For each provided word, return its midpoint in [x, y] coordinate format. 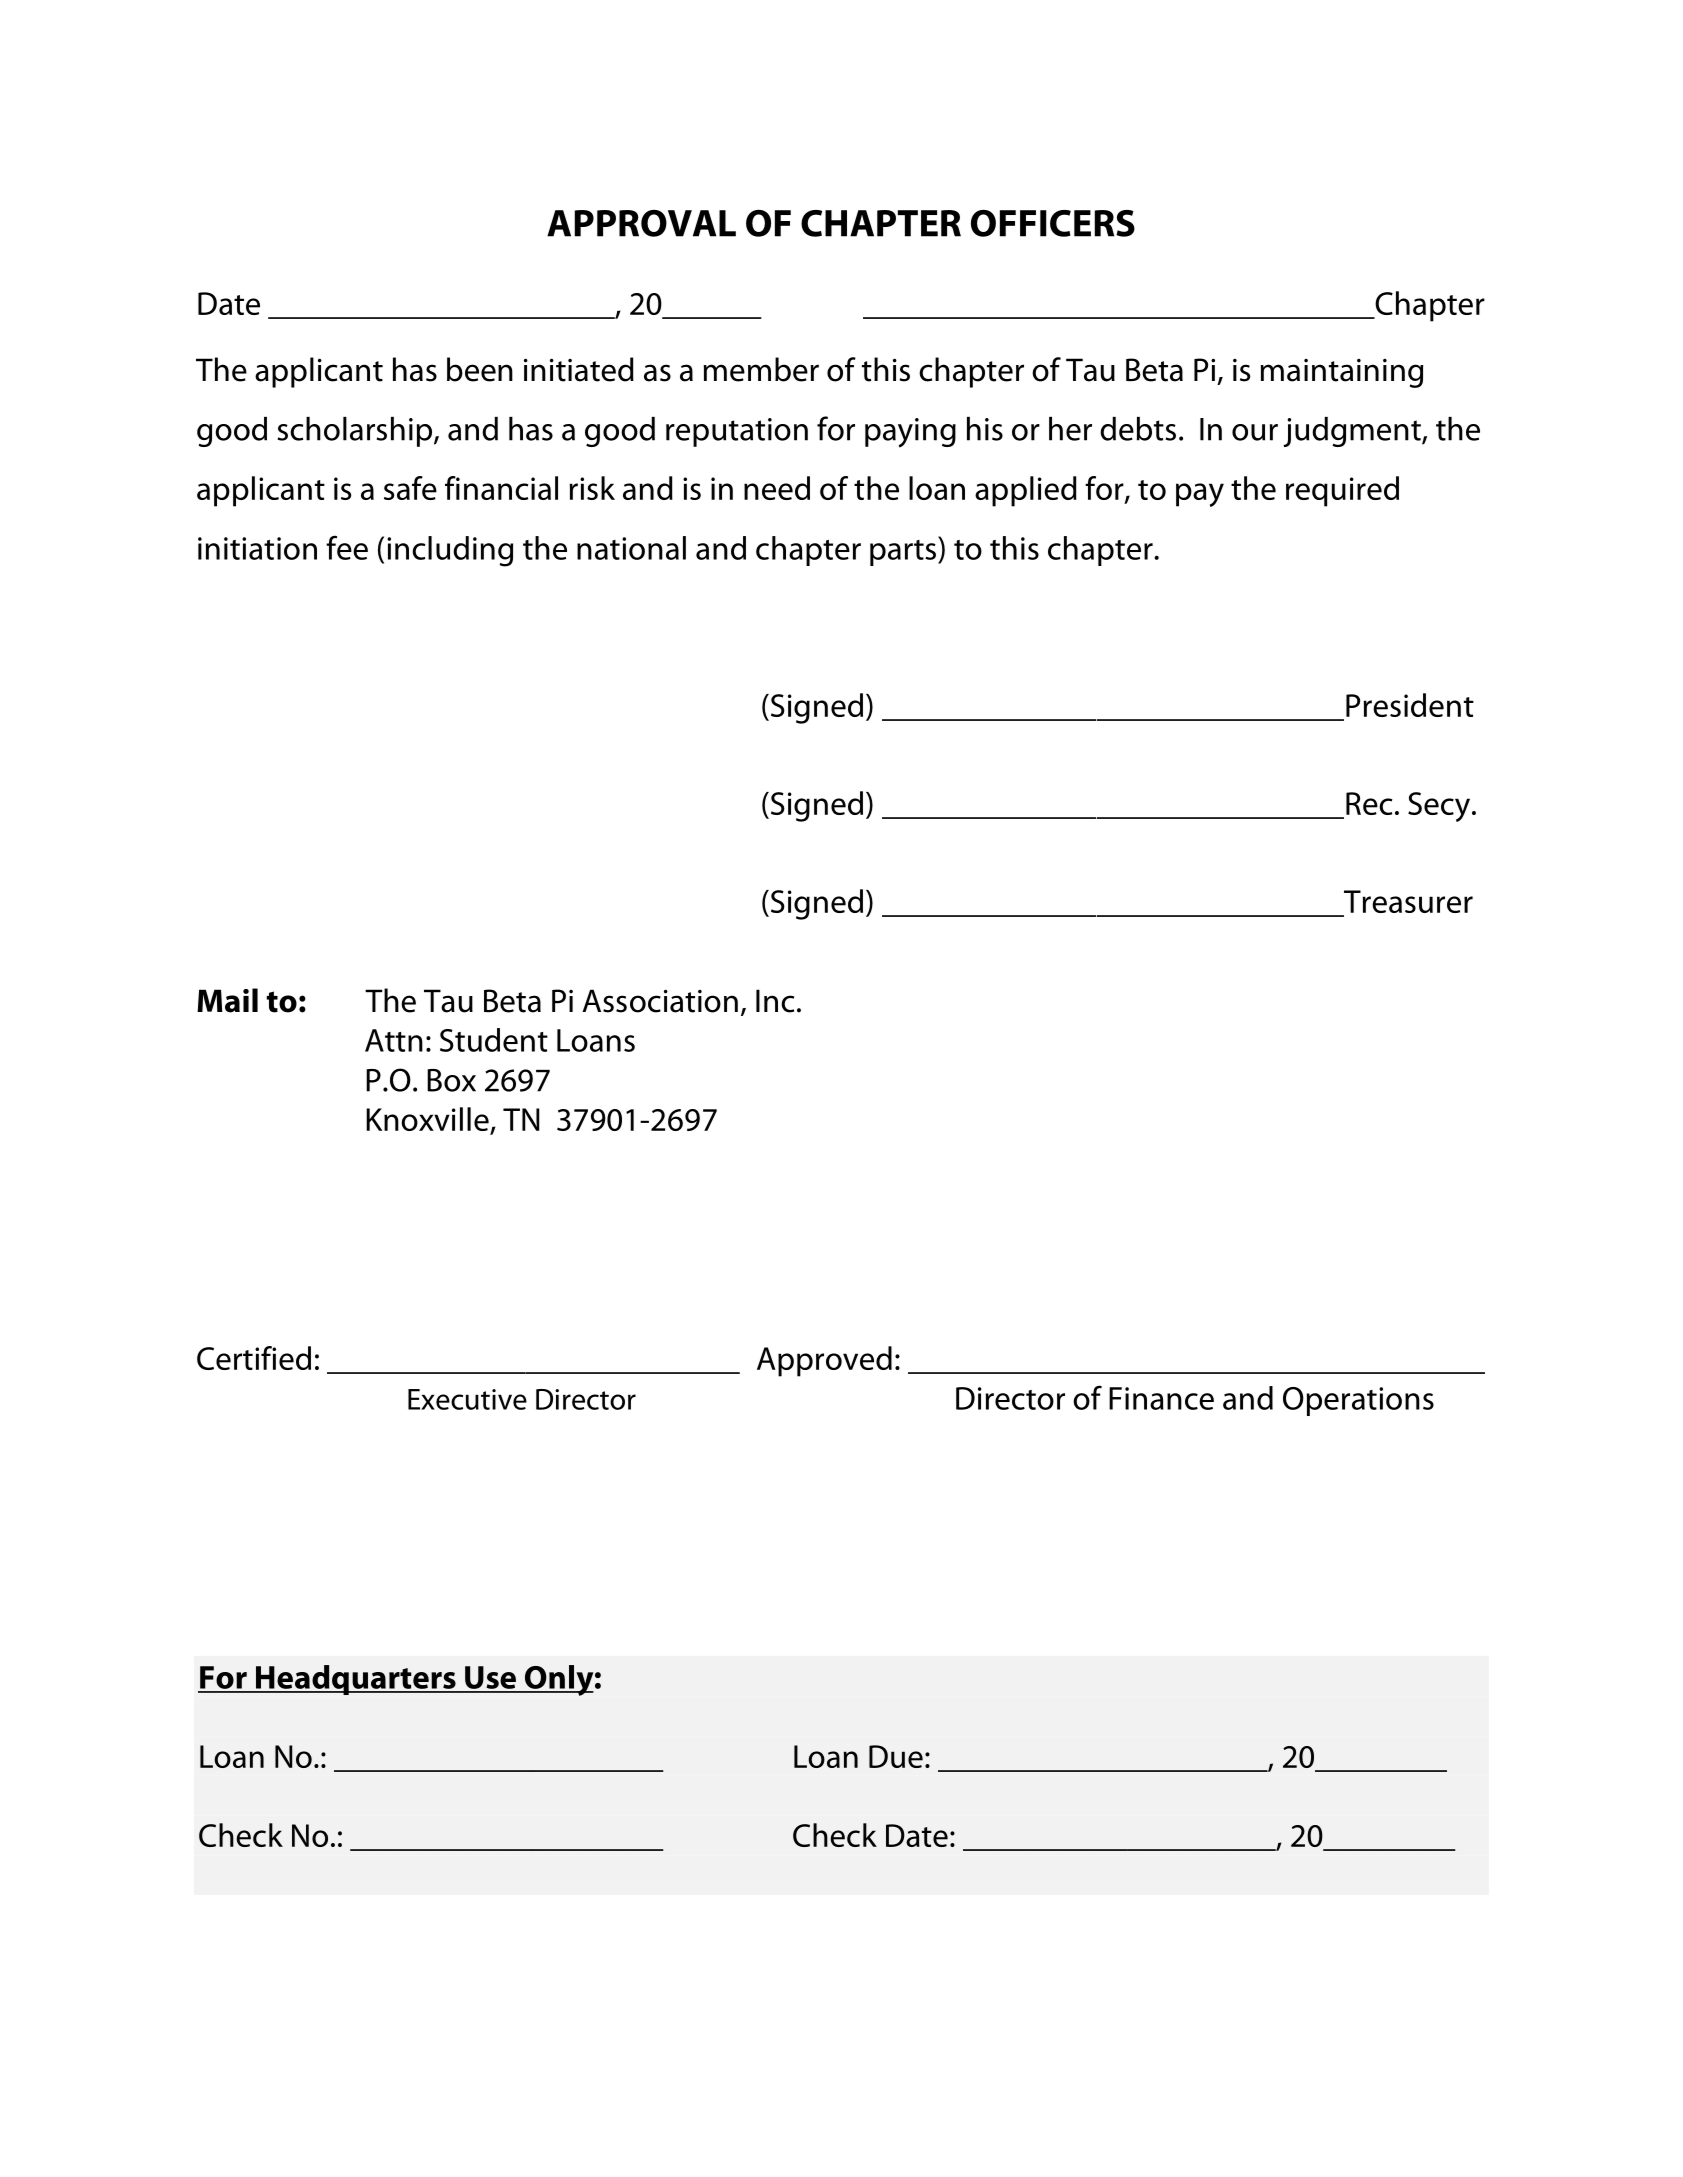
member [761, 369]
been [480, 369]
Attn [394, 1040]
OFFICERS [1053, 223]
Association [660, 1001]
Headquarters [356, 1680]
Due [896, 1756]
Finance [1161, 1398]
